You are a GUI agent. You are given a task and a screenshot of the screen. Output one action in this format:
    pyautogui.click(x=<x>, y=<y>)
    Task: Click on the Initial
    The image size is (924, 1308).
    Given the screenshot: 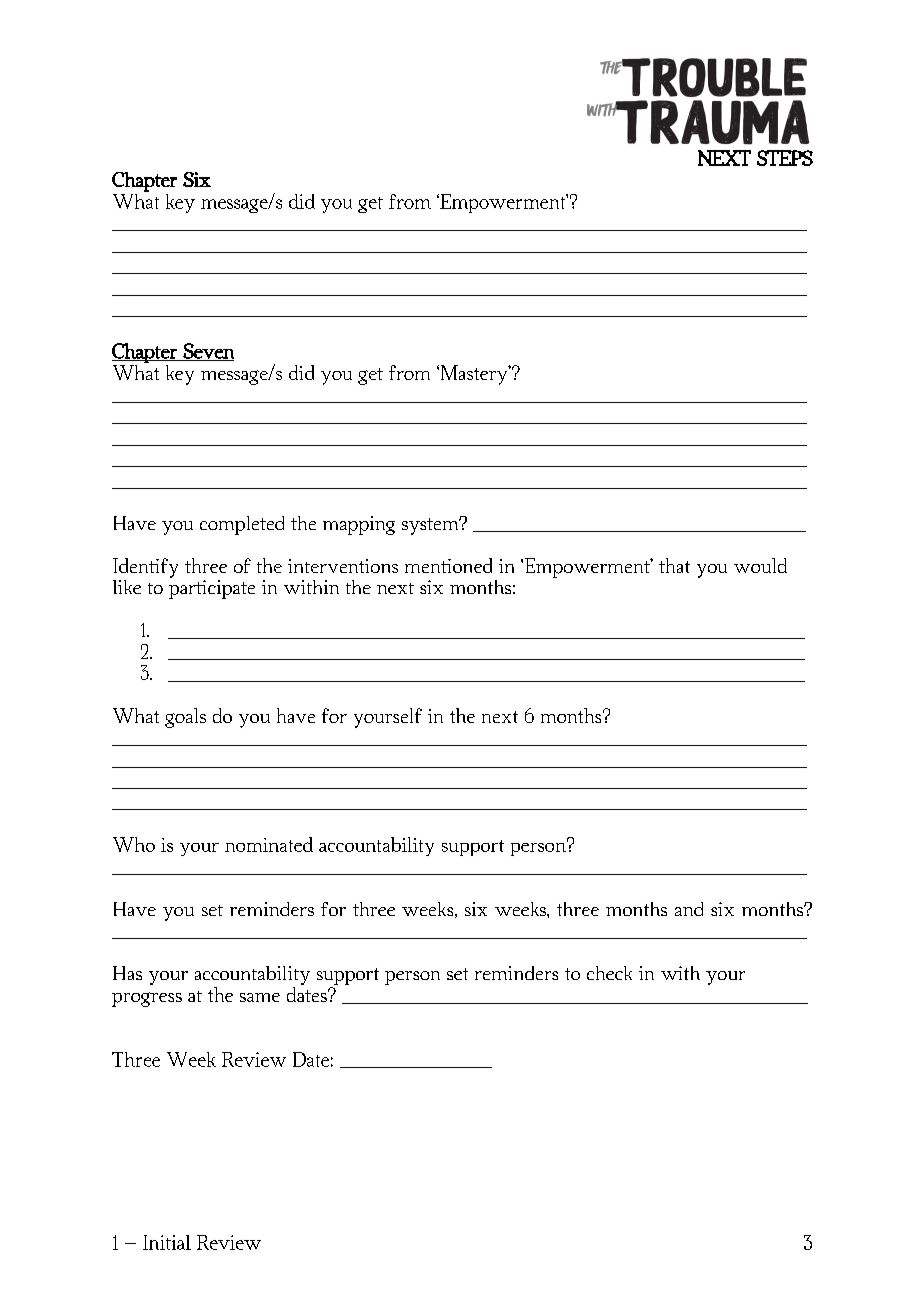 What is the action you would take?
    pyautogui.click(x=167, y=1242)
